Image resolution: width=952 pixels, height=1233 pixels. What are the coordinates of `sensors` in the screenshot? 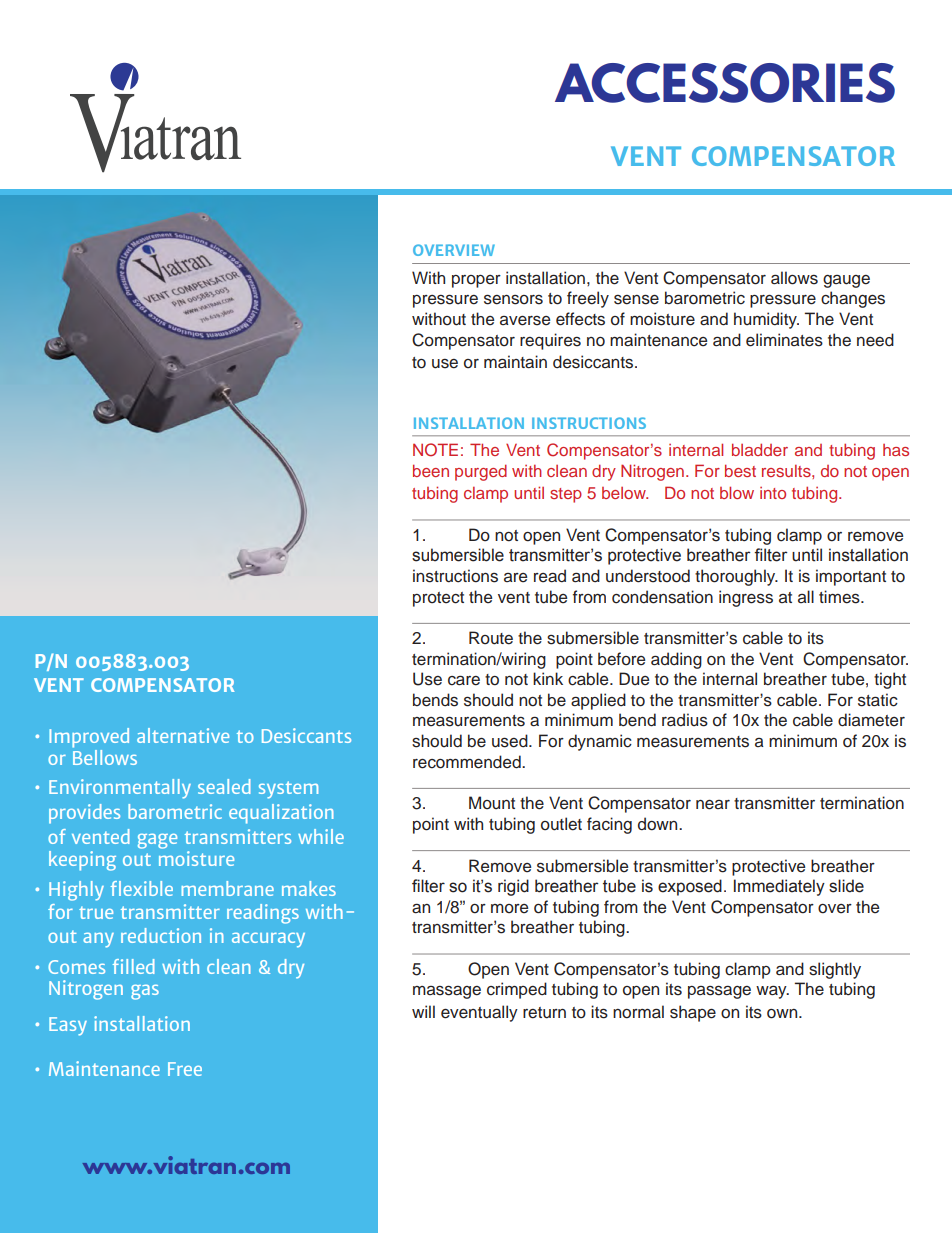 It's located at (513, 299).
